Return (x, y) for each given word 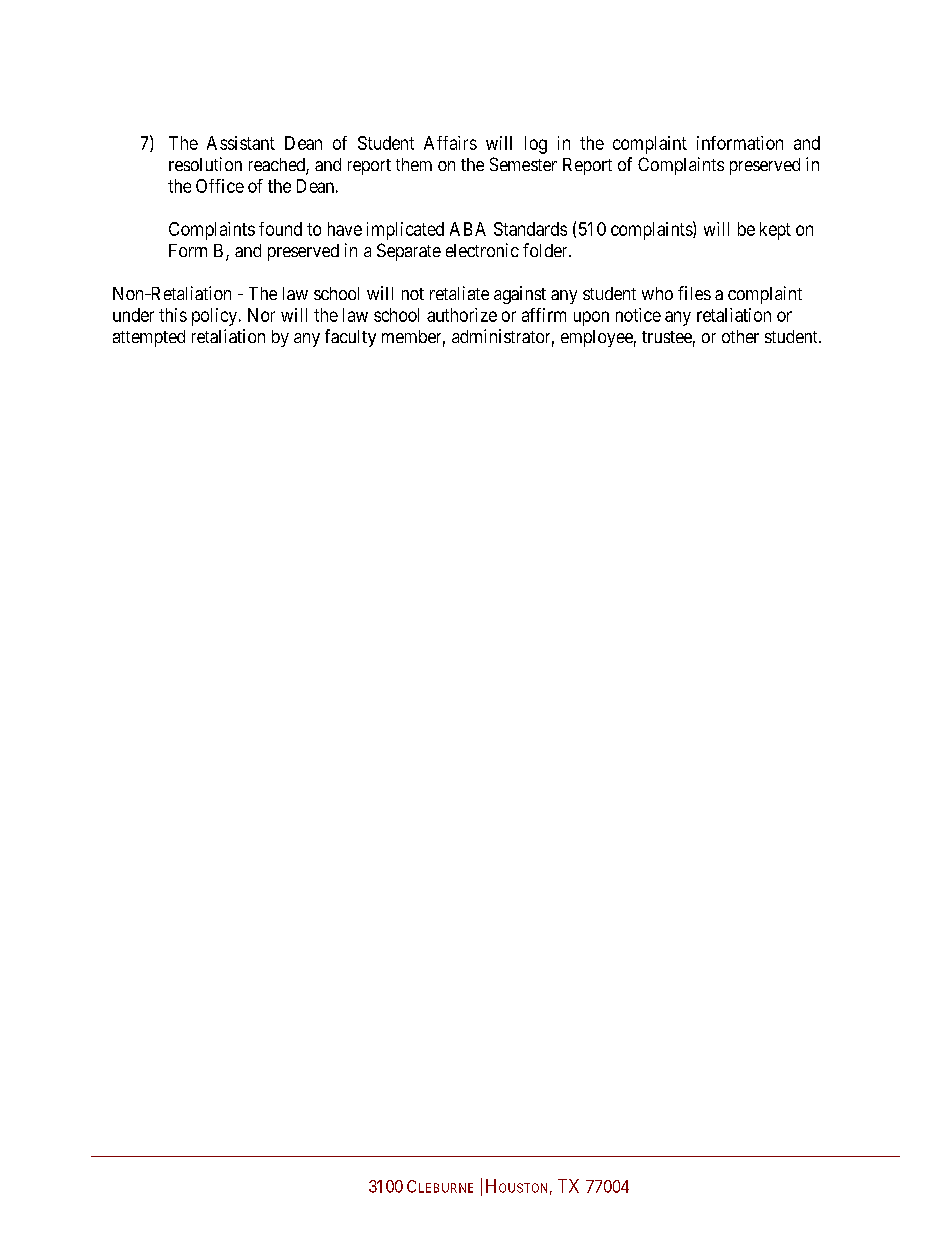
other (740, 336)
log (536, 145)
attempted (149, 338)
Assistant (241, 143)
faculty (350, 338)
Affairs (450, 143)
